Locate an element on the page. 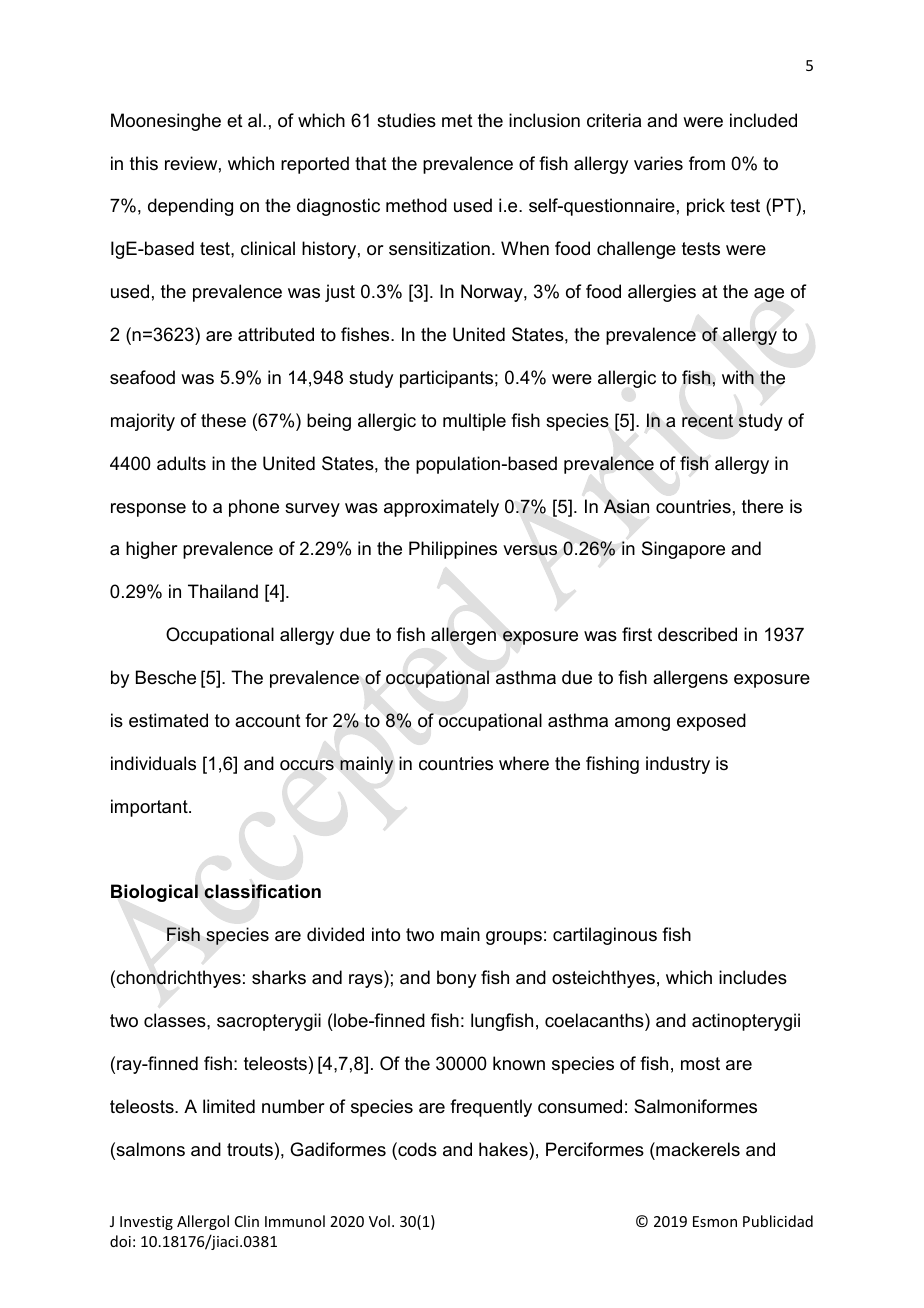 This document has width=924, height=1308. trouts is located at coordinates (250, 1149).
